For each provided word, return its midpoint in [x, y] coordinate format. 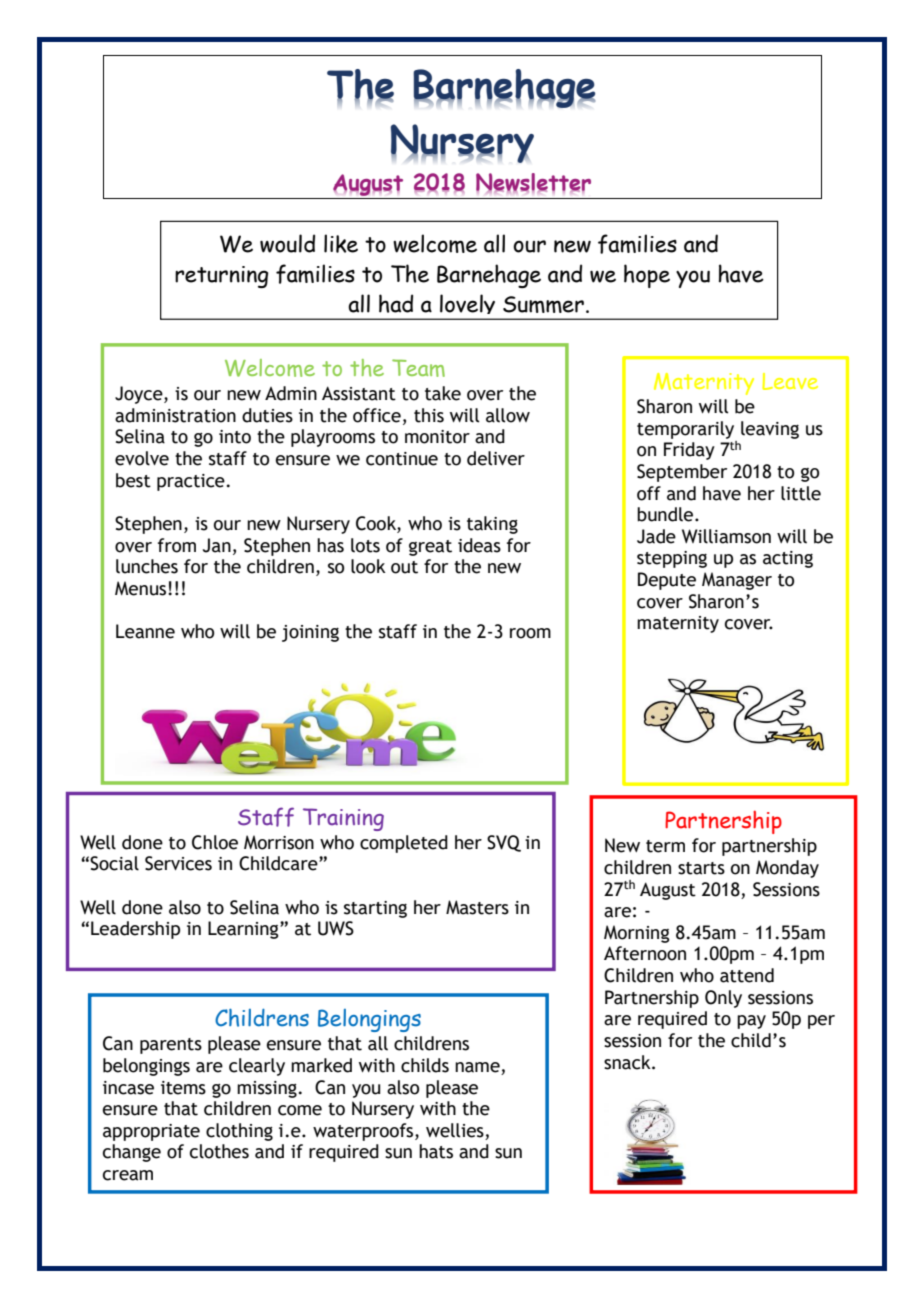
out [404, 567]
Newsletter [533, 183]
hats [436, 1151]
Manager [737, 581]
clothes [219, 1151]
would [287, 243]
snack [628, 1062]
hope [647, 276]
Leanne [145, 631]
